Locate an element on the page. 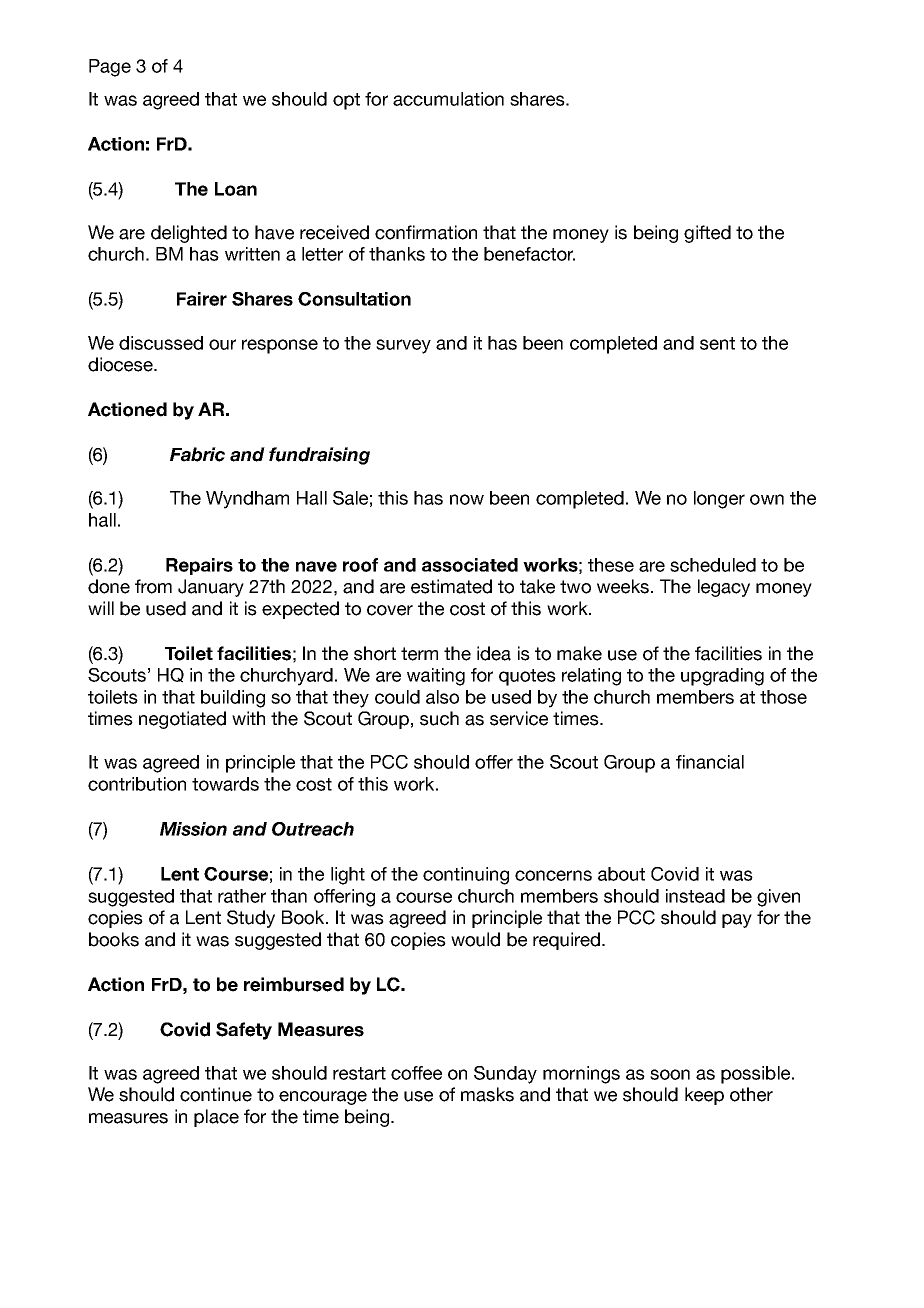 This document has width=924, height=1308. masks is located at coordinates (487, 1094).
